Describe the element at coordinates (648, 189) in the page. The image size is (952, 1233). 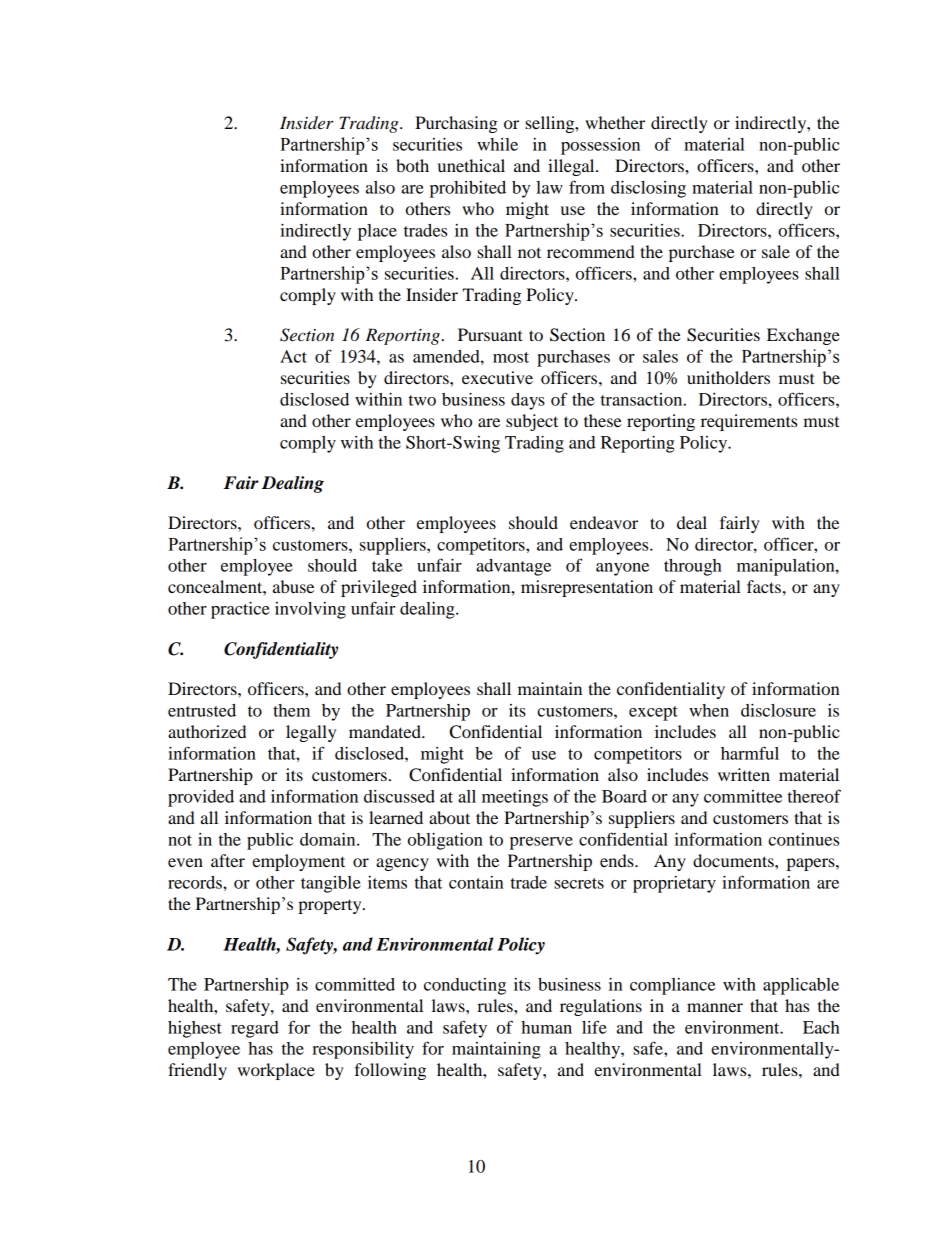
I see `disclosing` at that location.
